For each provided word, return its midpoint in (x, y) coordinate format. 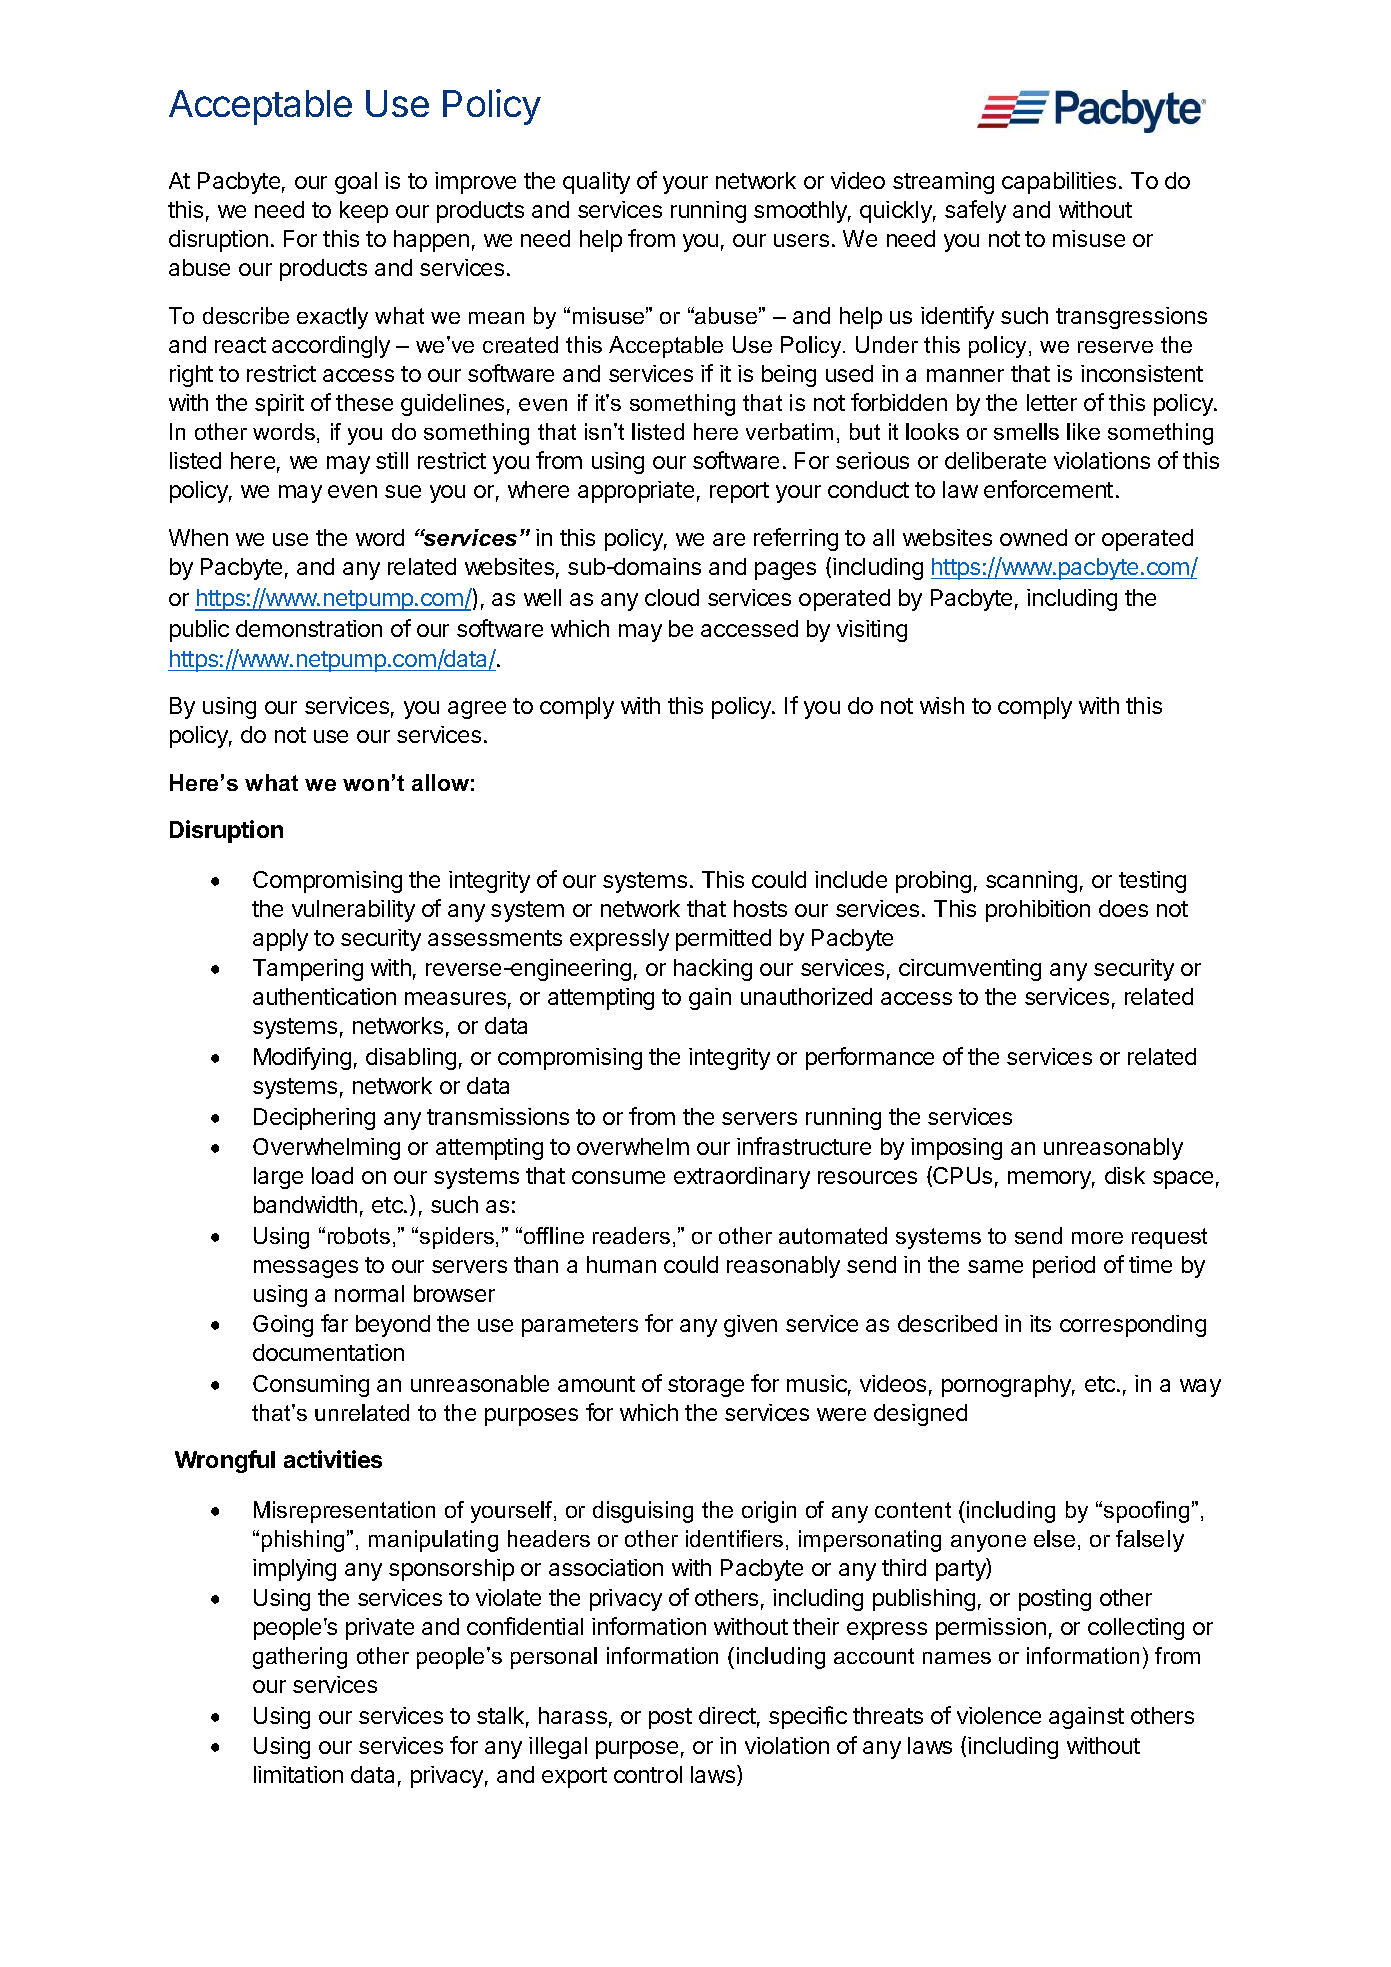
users (801, 240)
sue (403, 491)
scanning (1031, 882)
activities (333, 1459)
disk (1125, 1175)
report (739, 492)
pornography (1008, 1386)
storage (706, 1386)
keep (364, 212)
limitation (298, 1774)
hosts (760, 908)
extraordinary (742, 1178)
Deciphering (314, 1119)
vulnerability (353, 911)
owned (1033, 537)
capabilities (1059, 183)
